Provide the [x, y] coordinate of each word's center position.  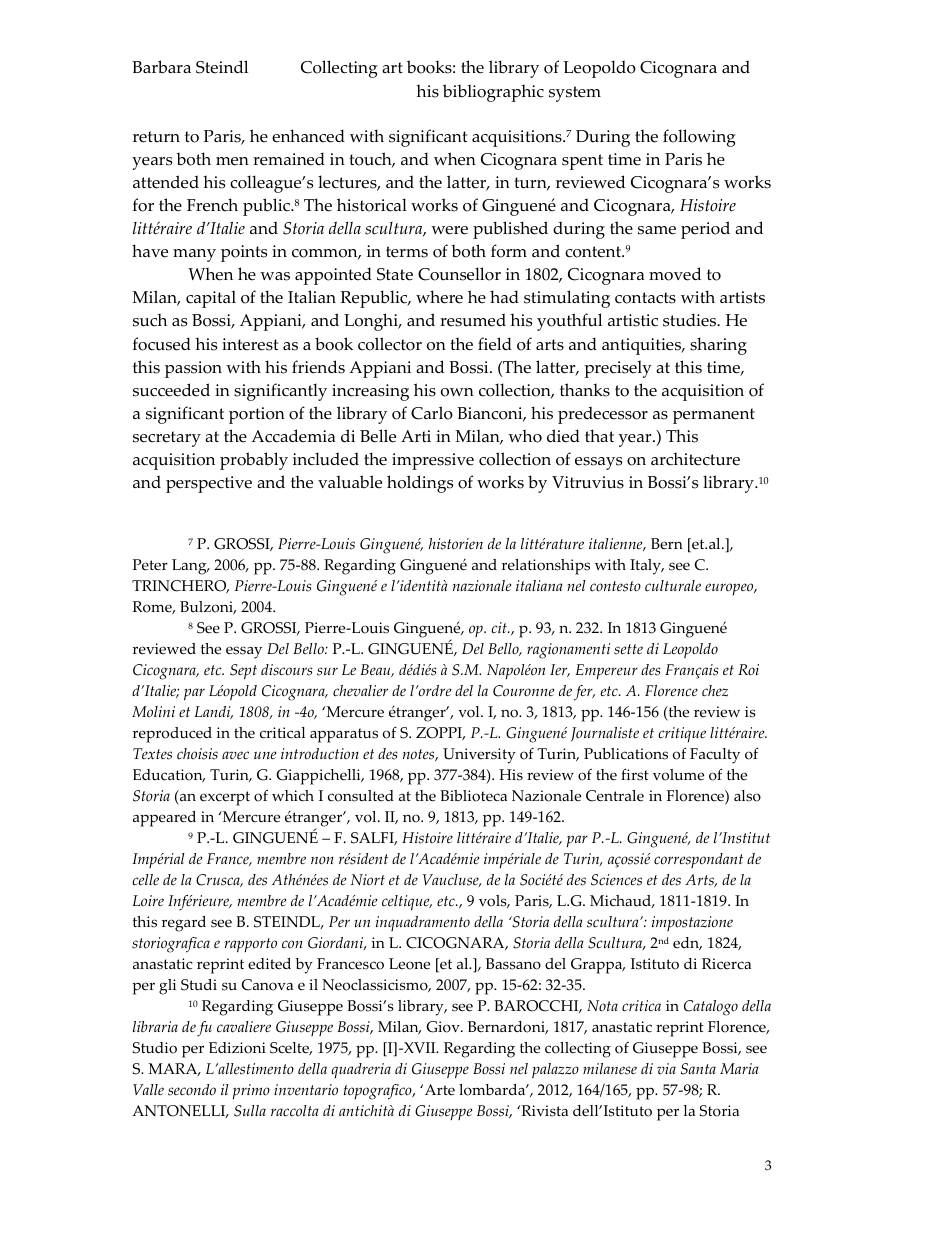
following [699, 138]
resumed [473, 320]
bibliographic [493, 93]
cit [500, 628]
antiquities [643, 346]
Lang [190, 567]
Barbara [161, 67]
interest [250, 344]
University [479, 756]
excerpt [225, 798]
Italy [646, 567]
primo [251, 1091]
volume [678, 775]
